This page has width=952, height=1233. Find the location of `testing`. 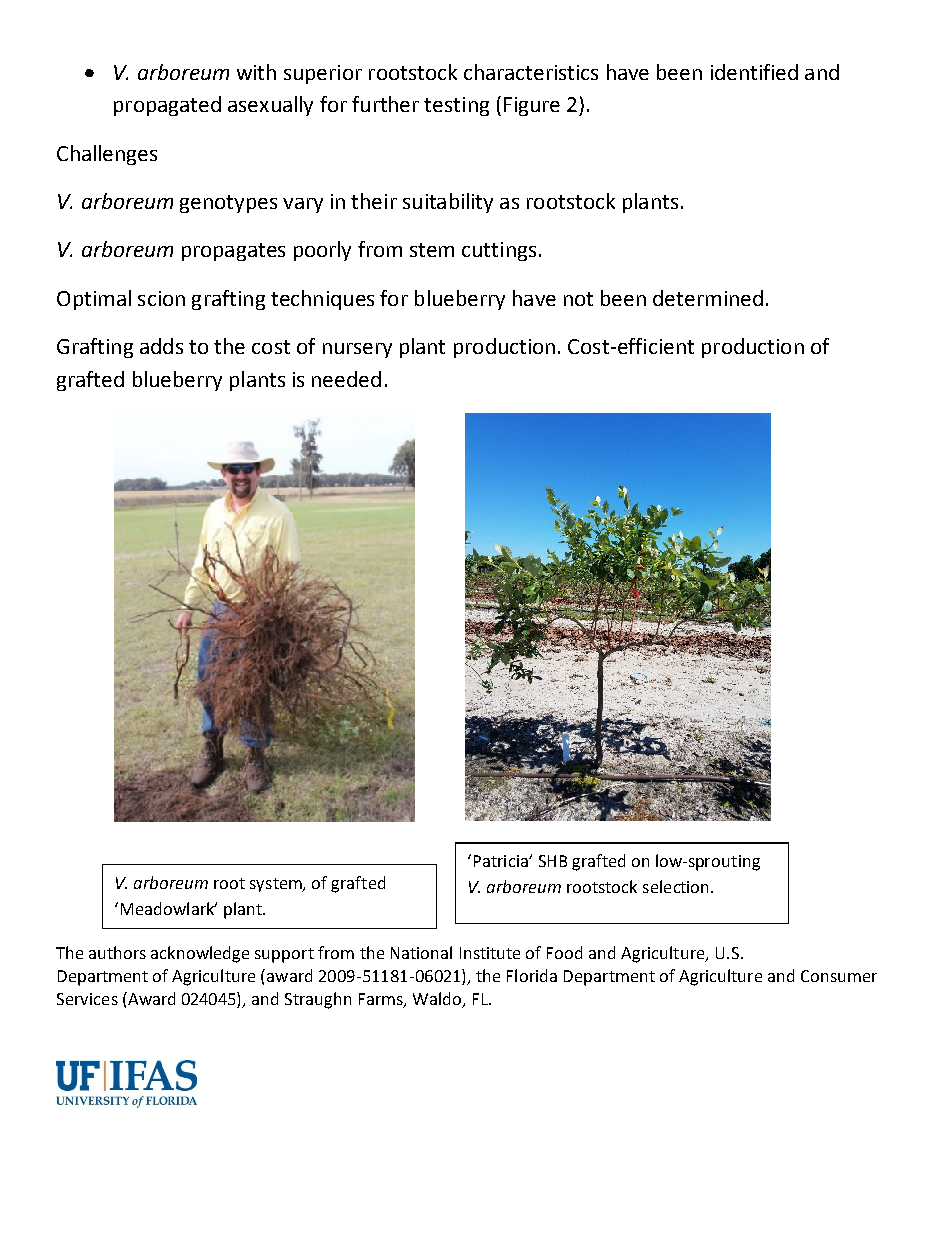

testing is located at coordinates (456, 106).
